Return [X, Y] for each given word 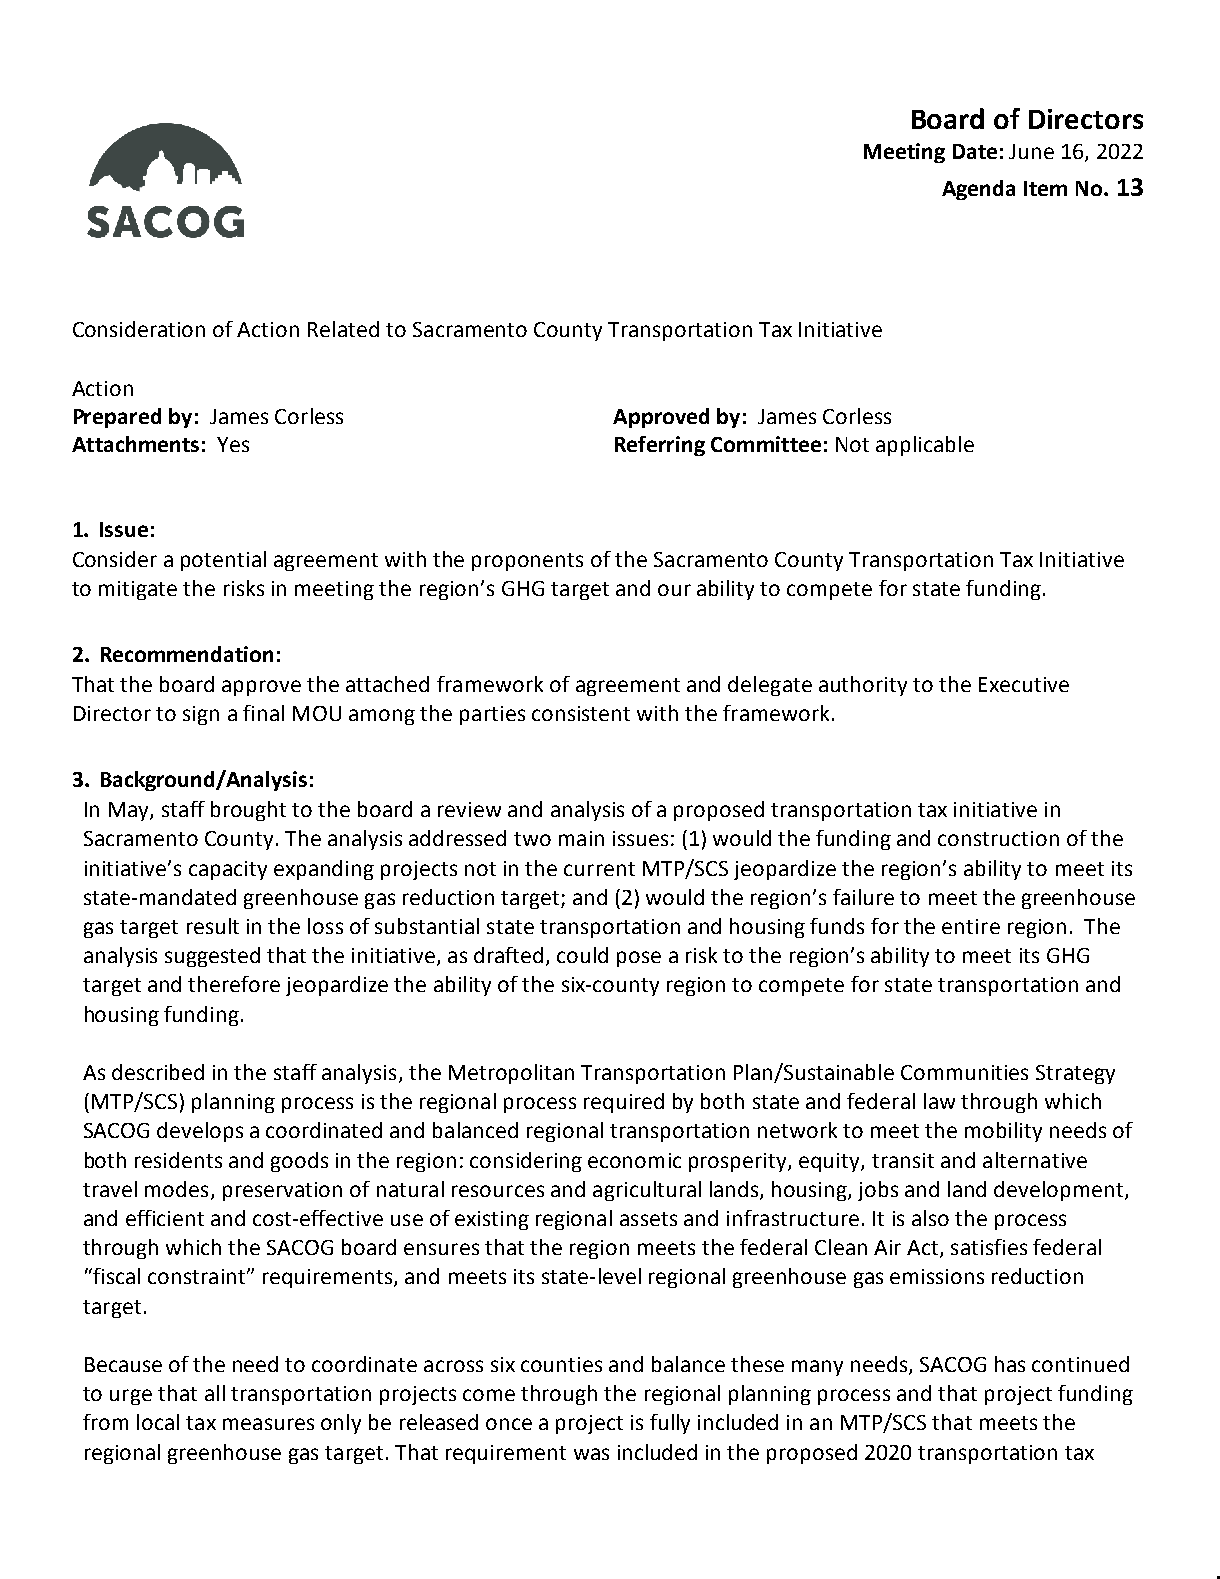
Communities [964, 1072]
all [215, 1393]
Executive [1024, 684]
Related [343, 329]
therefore [234, 984]
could [582, 955]
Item [1045, 188]
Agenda [978, 190]
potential [223, 561]
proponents [527, 562]
